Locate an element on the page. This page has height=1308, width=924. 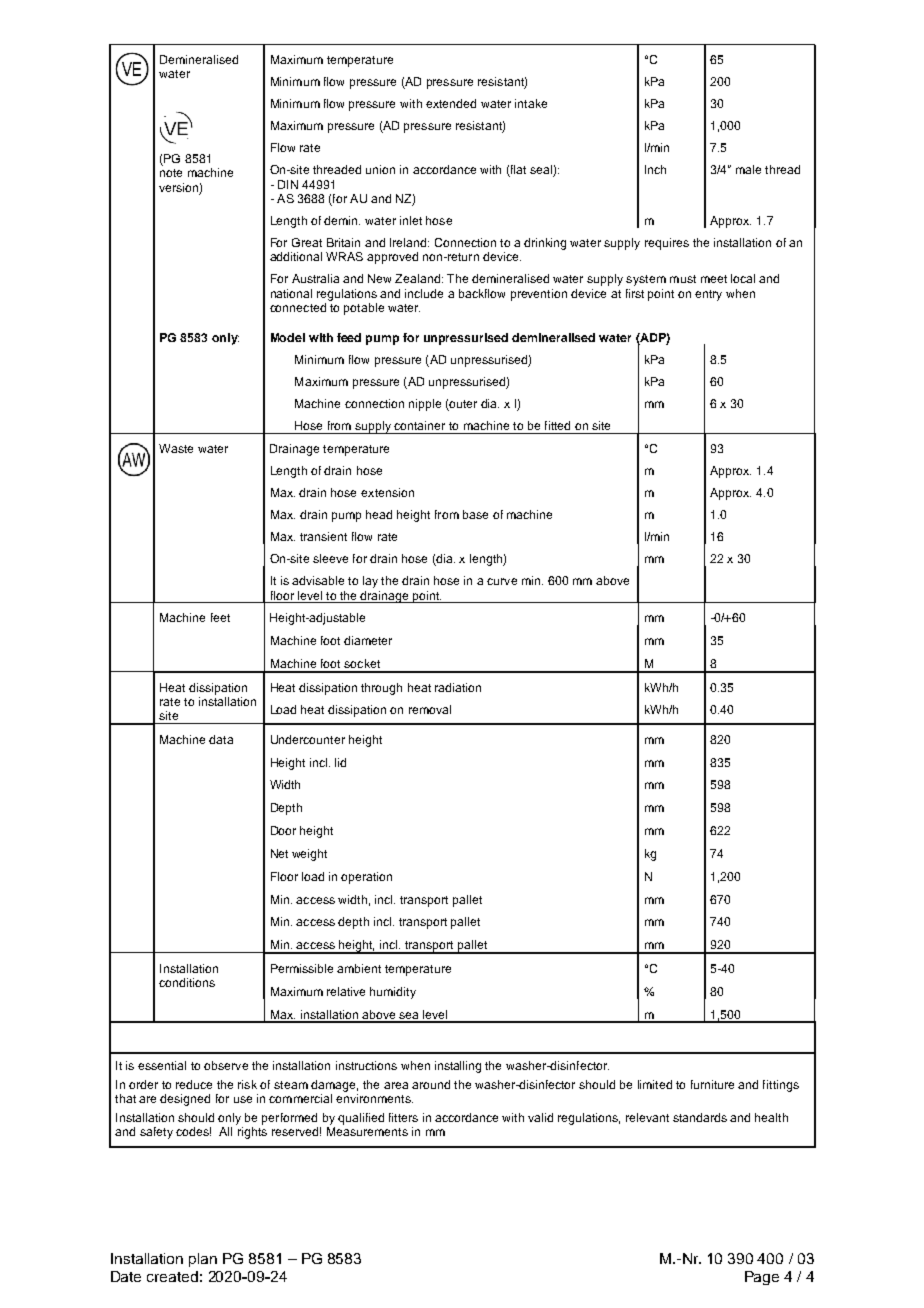
plan is located at coordinates (203, 1260).
